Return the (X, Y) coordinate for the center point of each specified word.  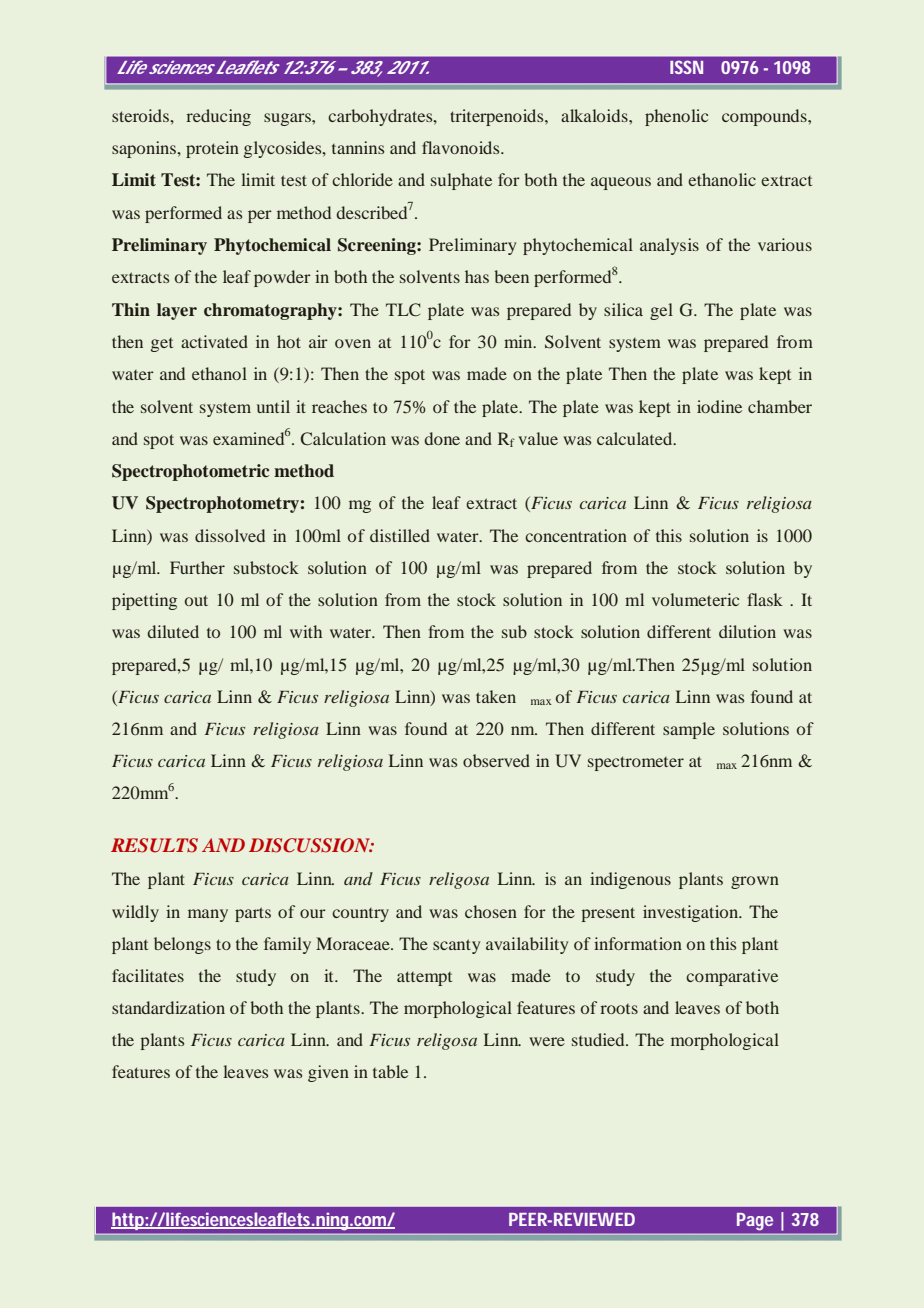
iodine (719, 406)
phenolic (676, 117)
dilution (747, 631)
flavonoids (462, 147)
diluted (173, 631)
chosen (491, 911)
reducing (218, 117)
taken (496, 696)
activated (214, 341)
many (208, 915)
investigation (692, 913)
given (328, 1073)
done (442, 438)
